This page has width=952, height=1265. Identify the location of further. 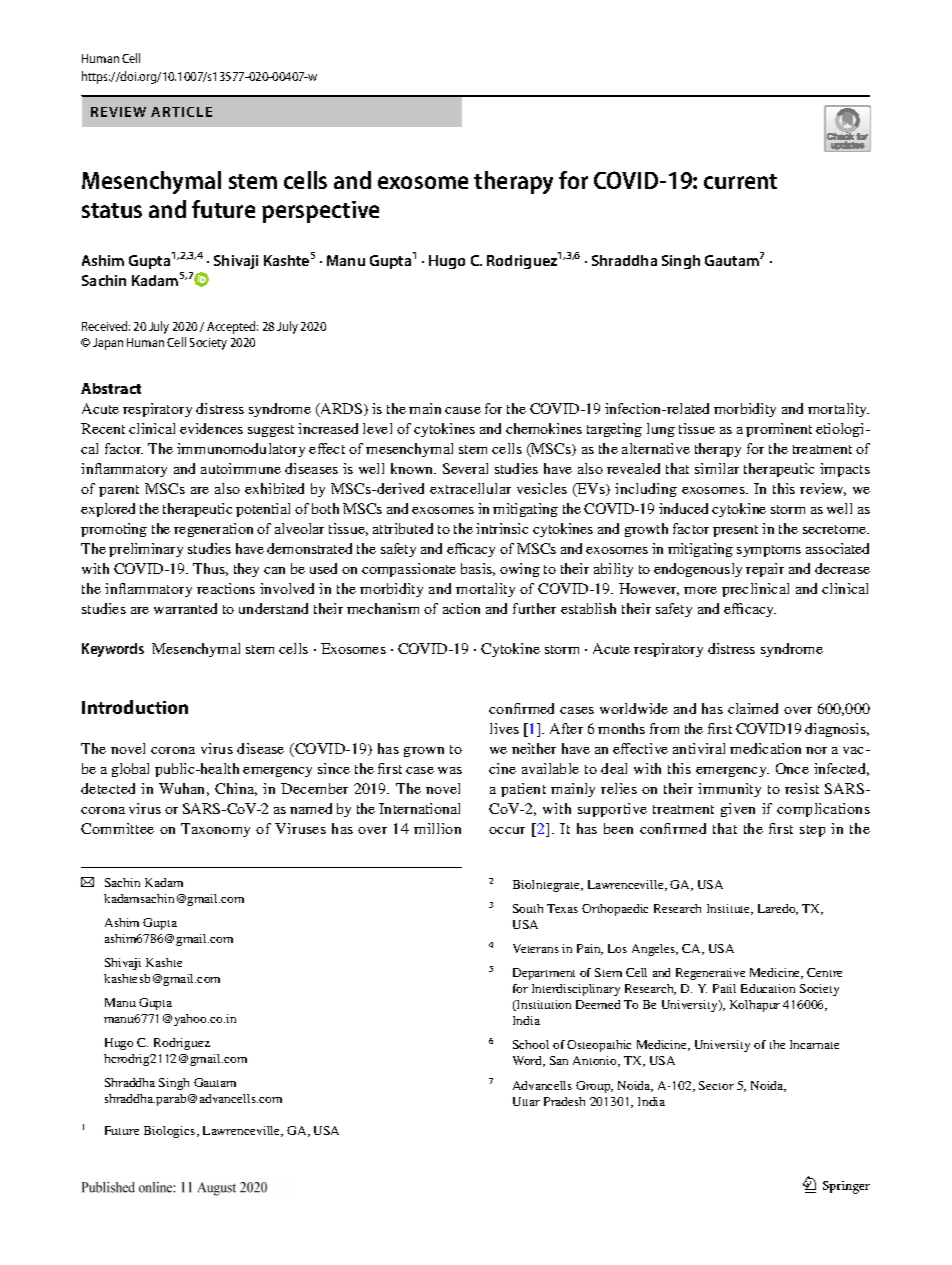
(534, 608).
